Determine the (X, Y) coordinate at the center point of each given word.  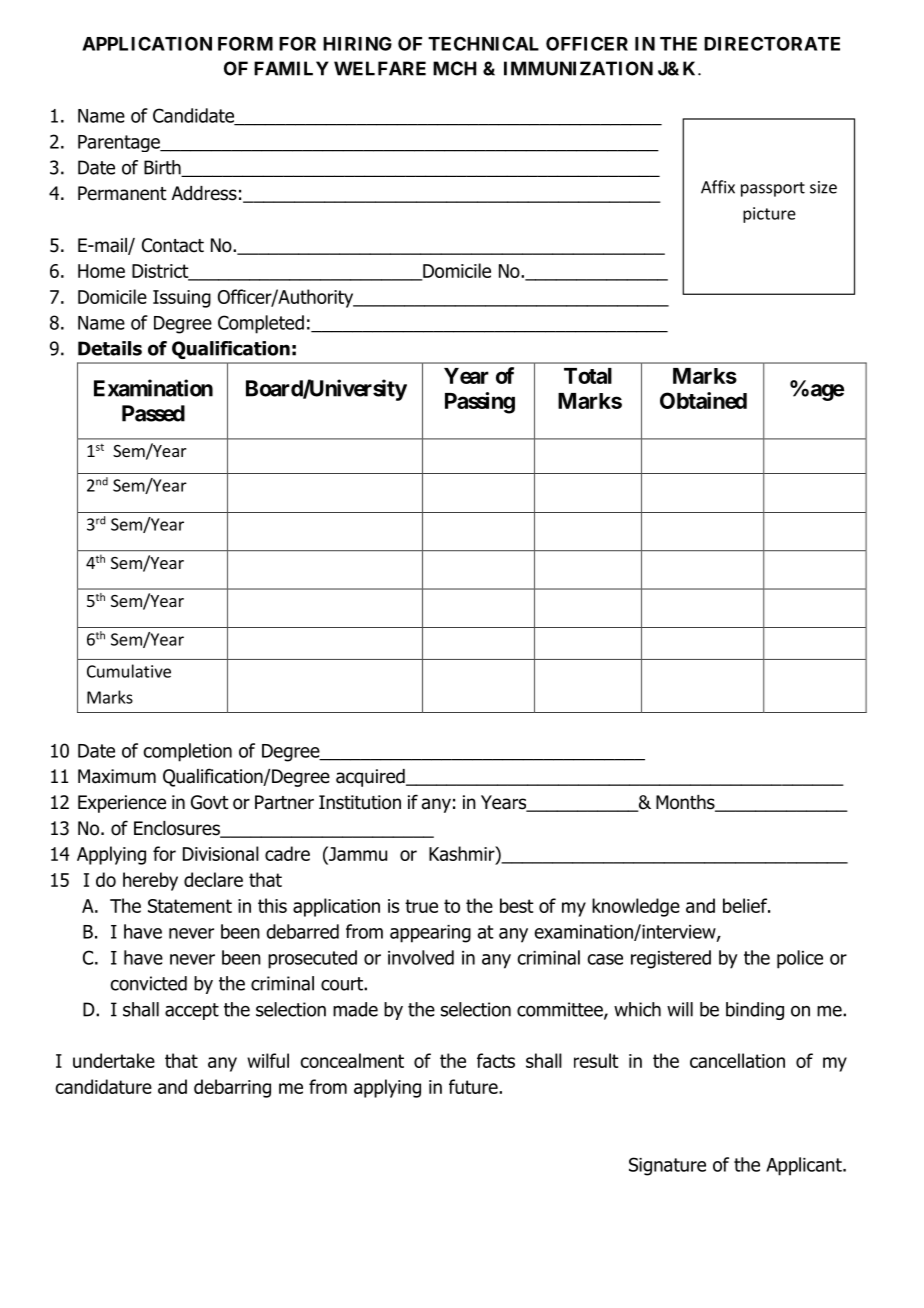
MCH (454, 68)
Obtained (703, 400)
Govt (210, 802)
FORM (245, 43)
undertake (114, 1060)
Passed (153, 413)
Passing (480, 403)
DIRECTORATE (772, 43)
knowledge (636, 907)
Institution (360, 802)
